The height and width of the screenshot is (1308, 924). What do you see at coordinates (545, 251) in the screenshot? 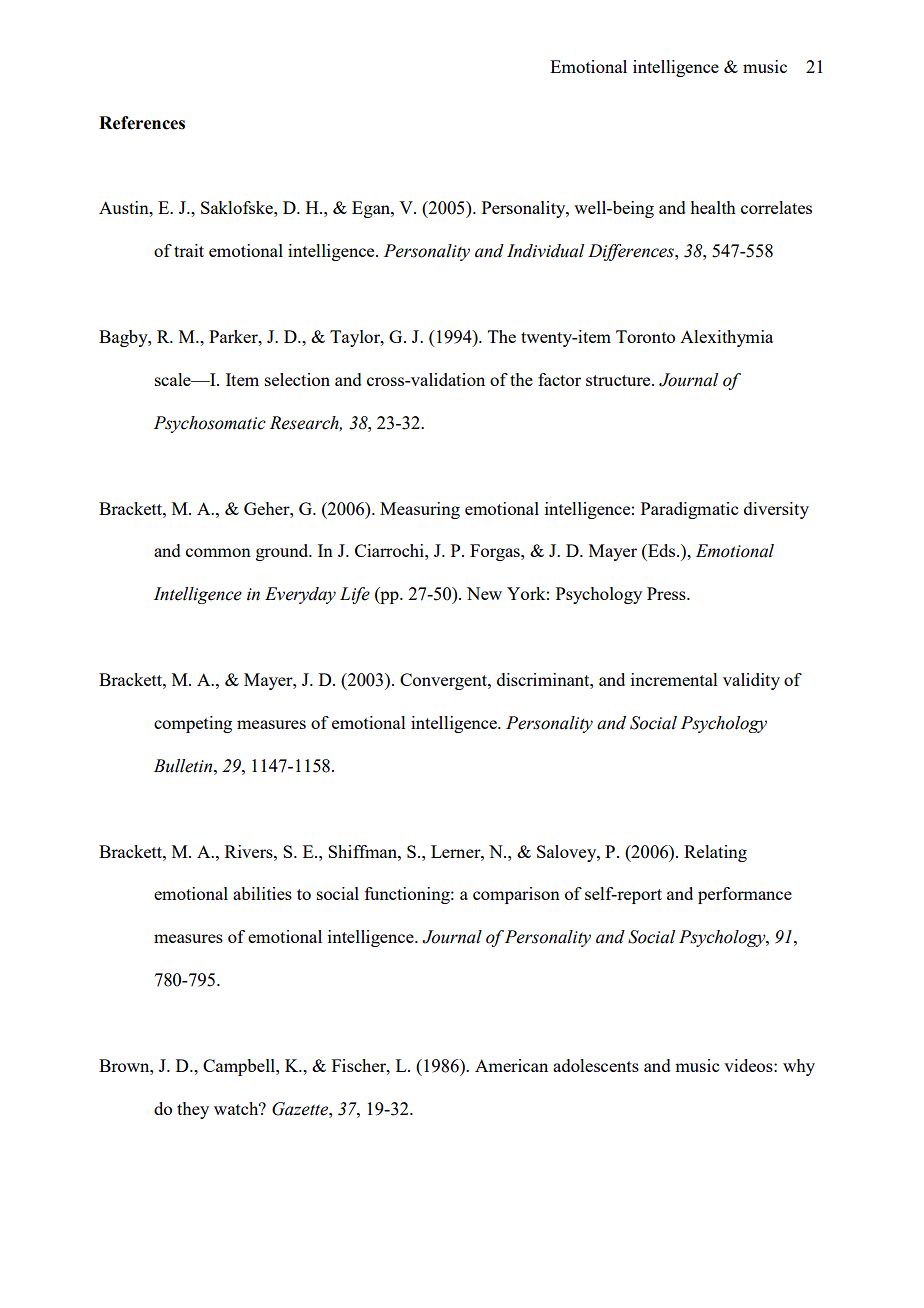
I see `Individual` at bounding box center [545, 251].
